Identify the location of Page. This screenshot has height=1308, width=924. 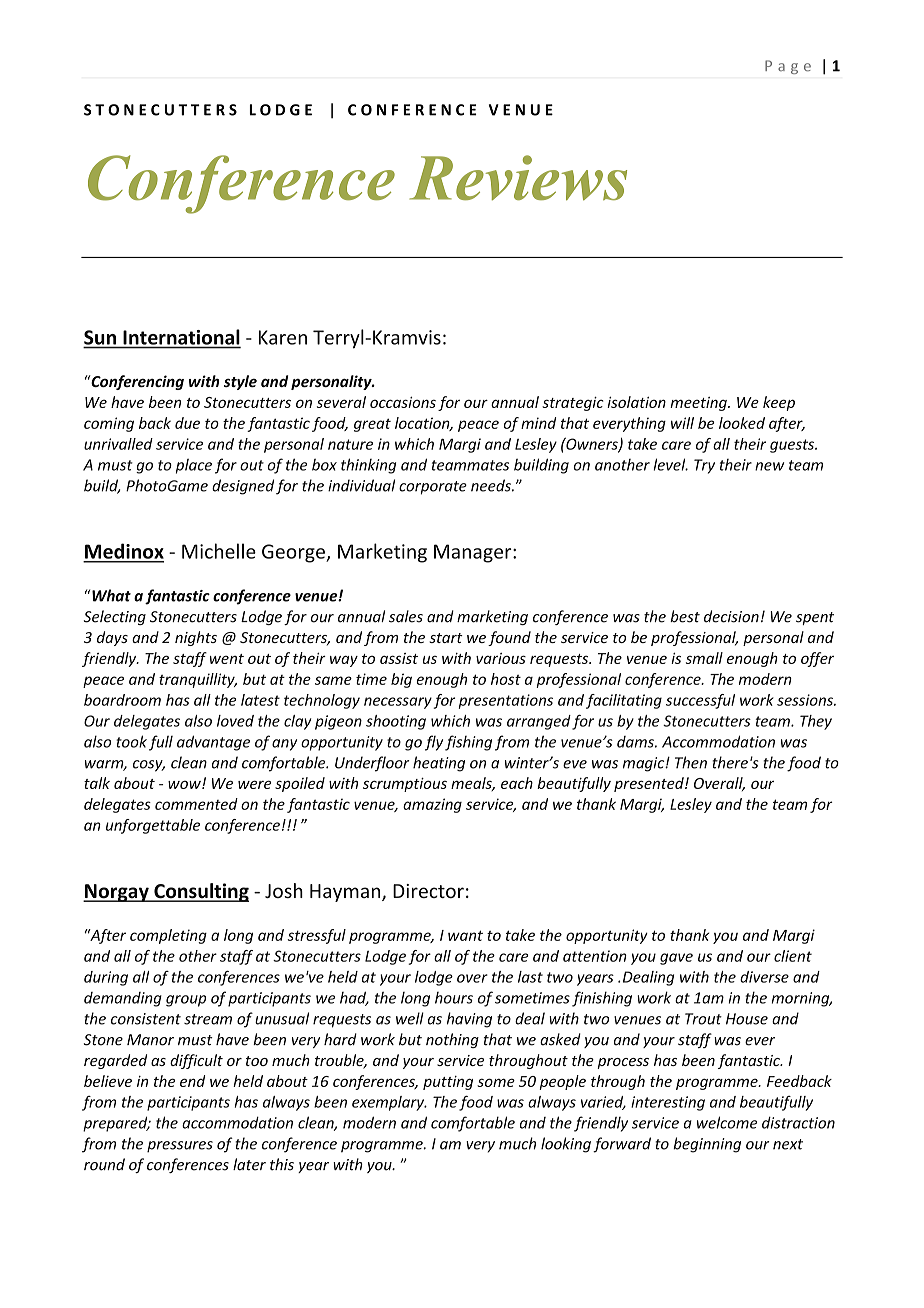
(788, 67).
